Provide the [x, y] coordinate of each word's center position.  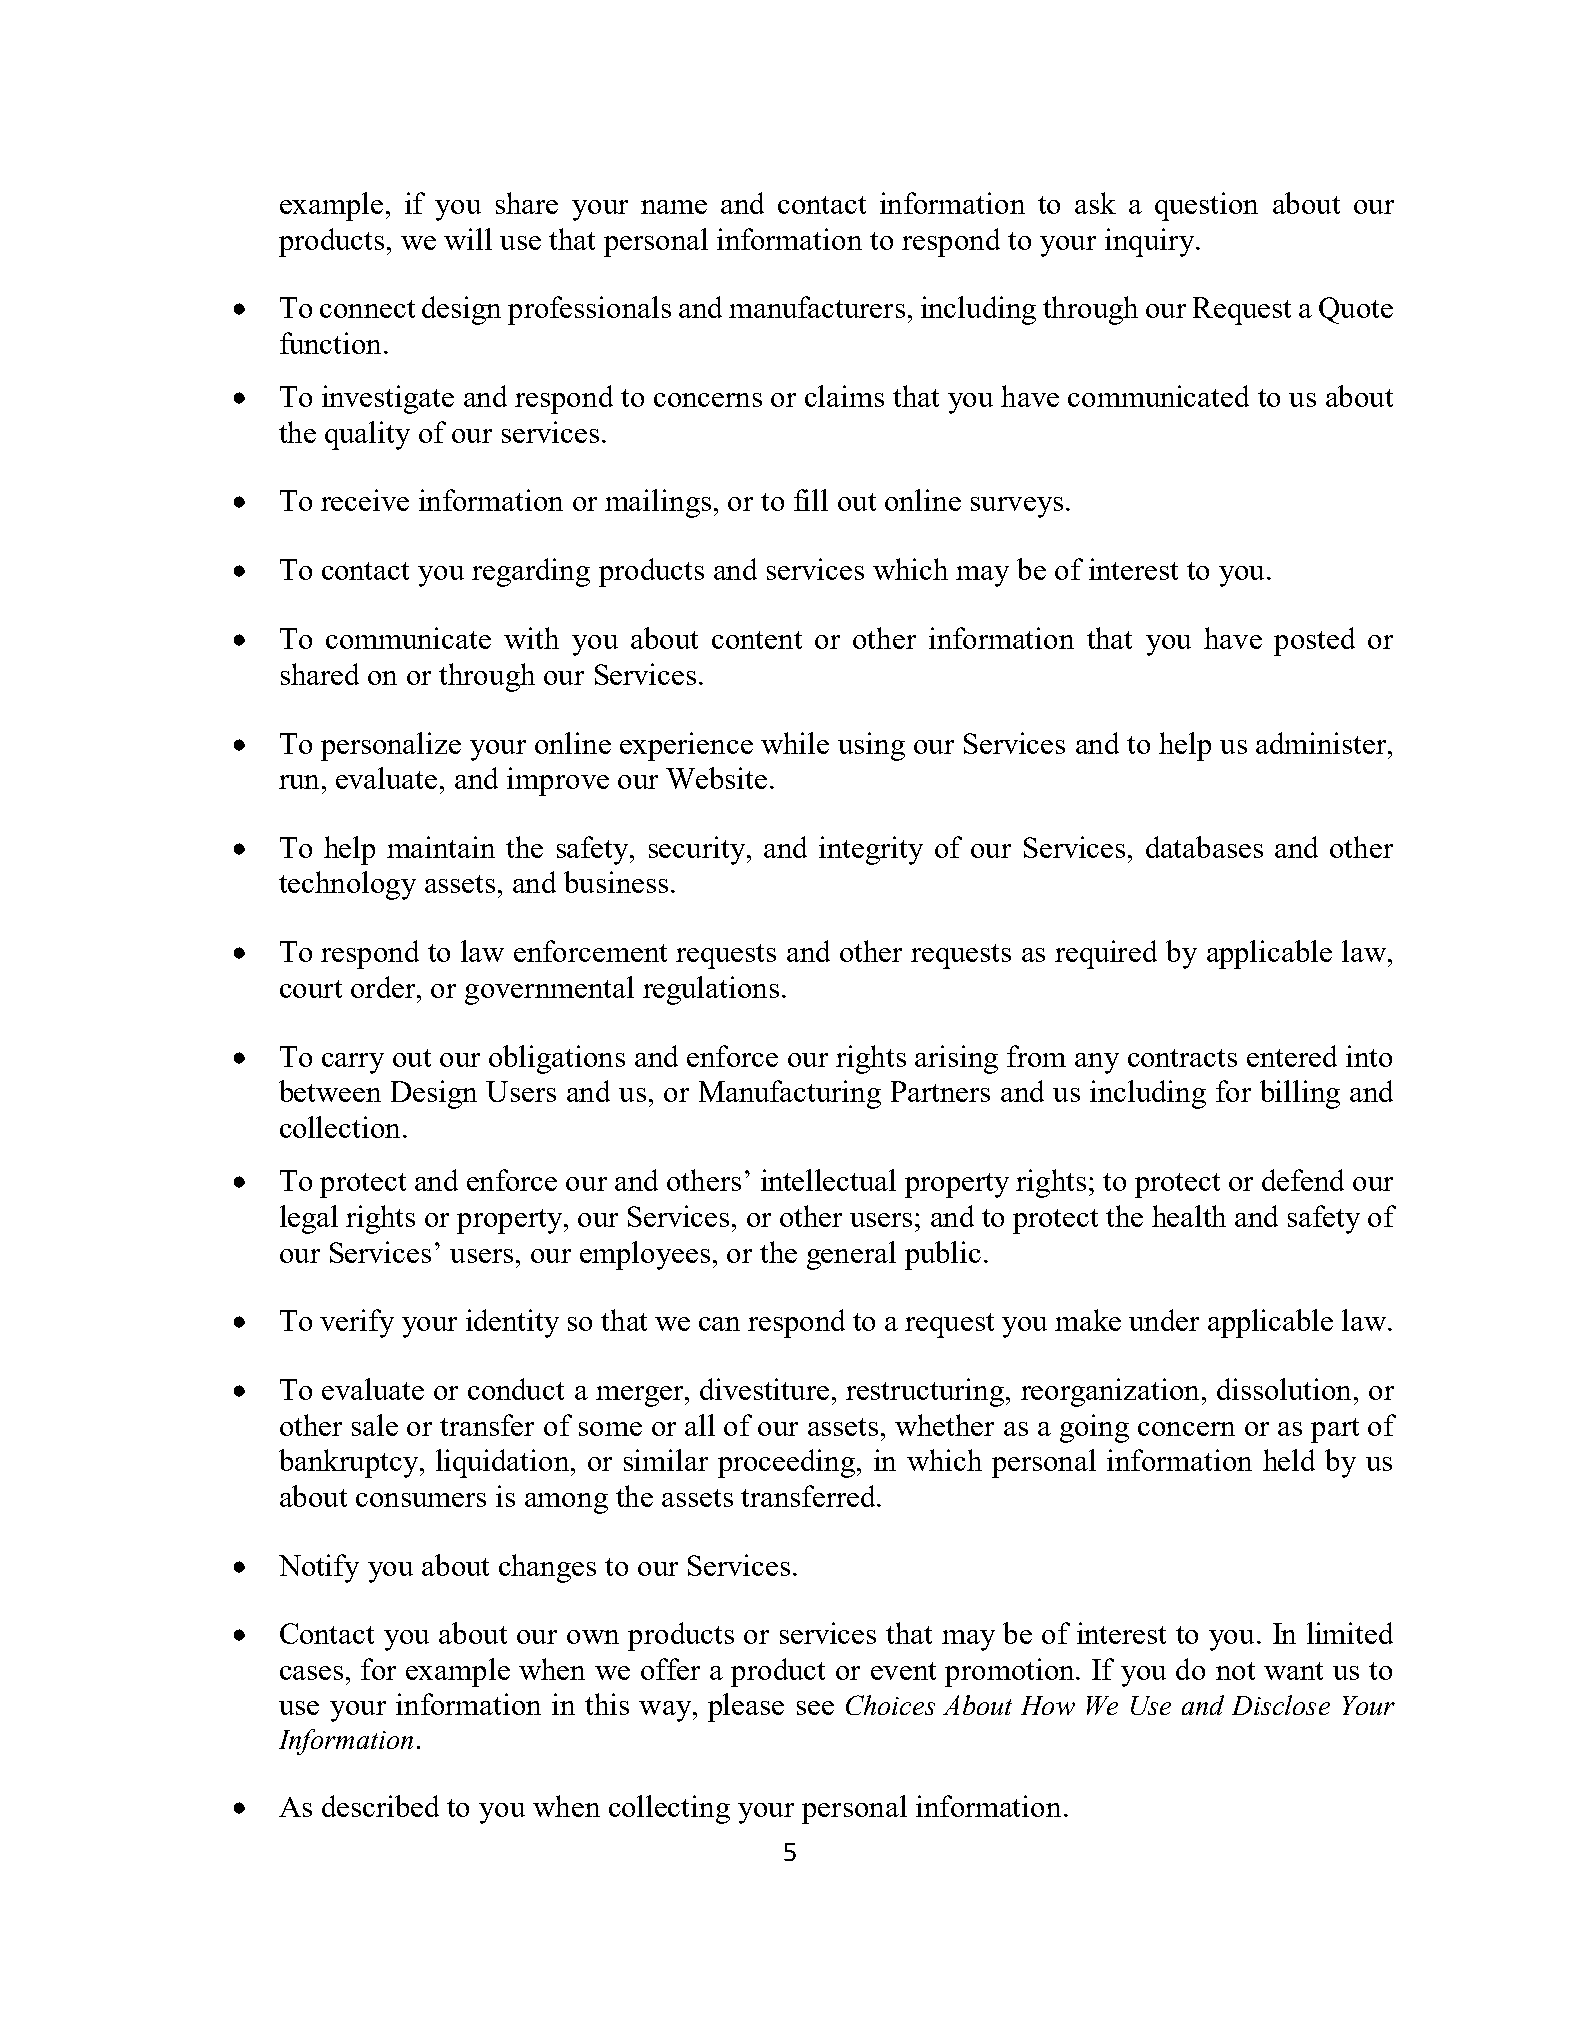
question [1206, 206]
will [468, 239]
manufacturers [817, 307]
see [815, 1708]
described [380, 1806]
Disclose [1281, 1705]
